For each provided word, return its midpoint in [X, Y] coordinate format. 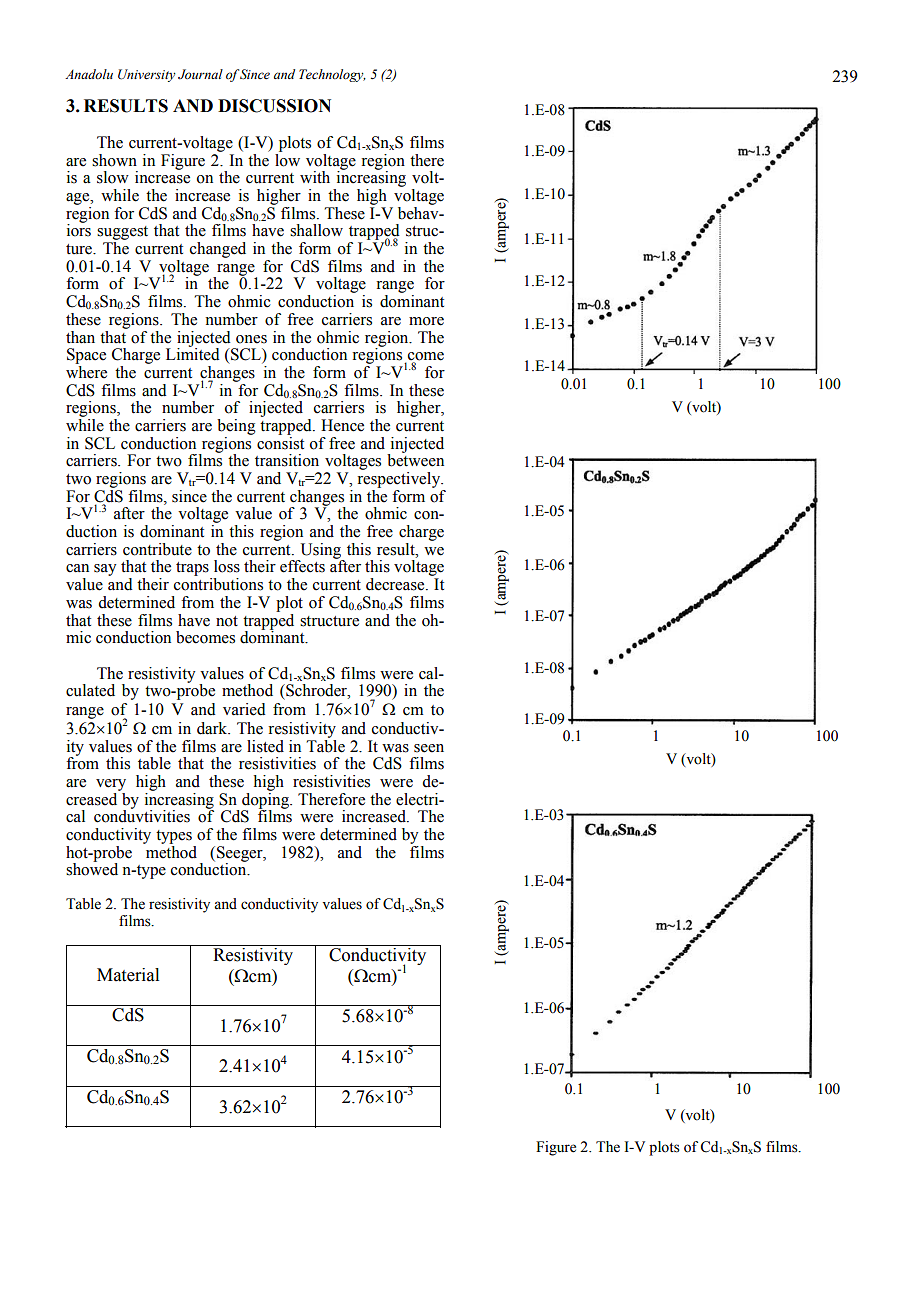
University [147, 75]
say [105, 570]
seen [429, 748]
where [86, 372]
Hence [342, 425]
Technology [332, 75]
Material [128, 975]
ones [251, 339]
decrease [396, 584]
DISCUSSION [274, 106]
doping [266, 800]
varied [244, 709]
